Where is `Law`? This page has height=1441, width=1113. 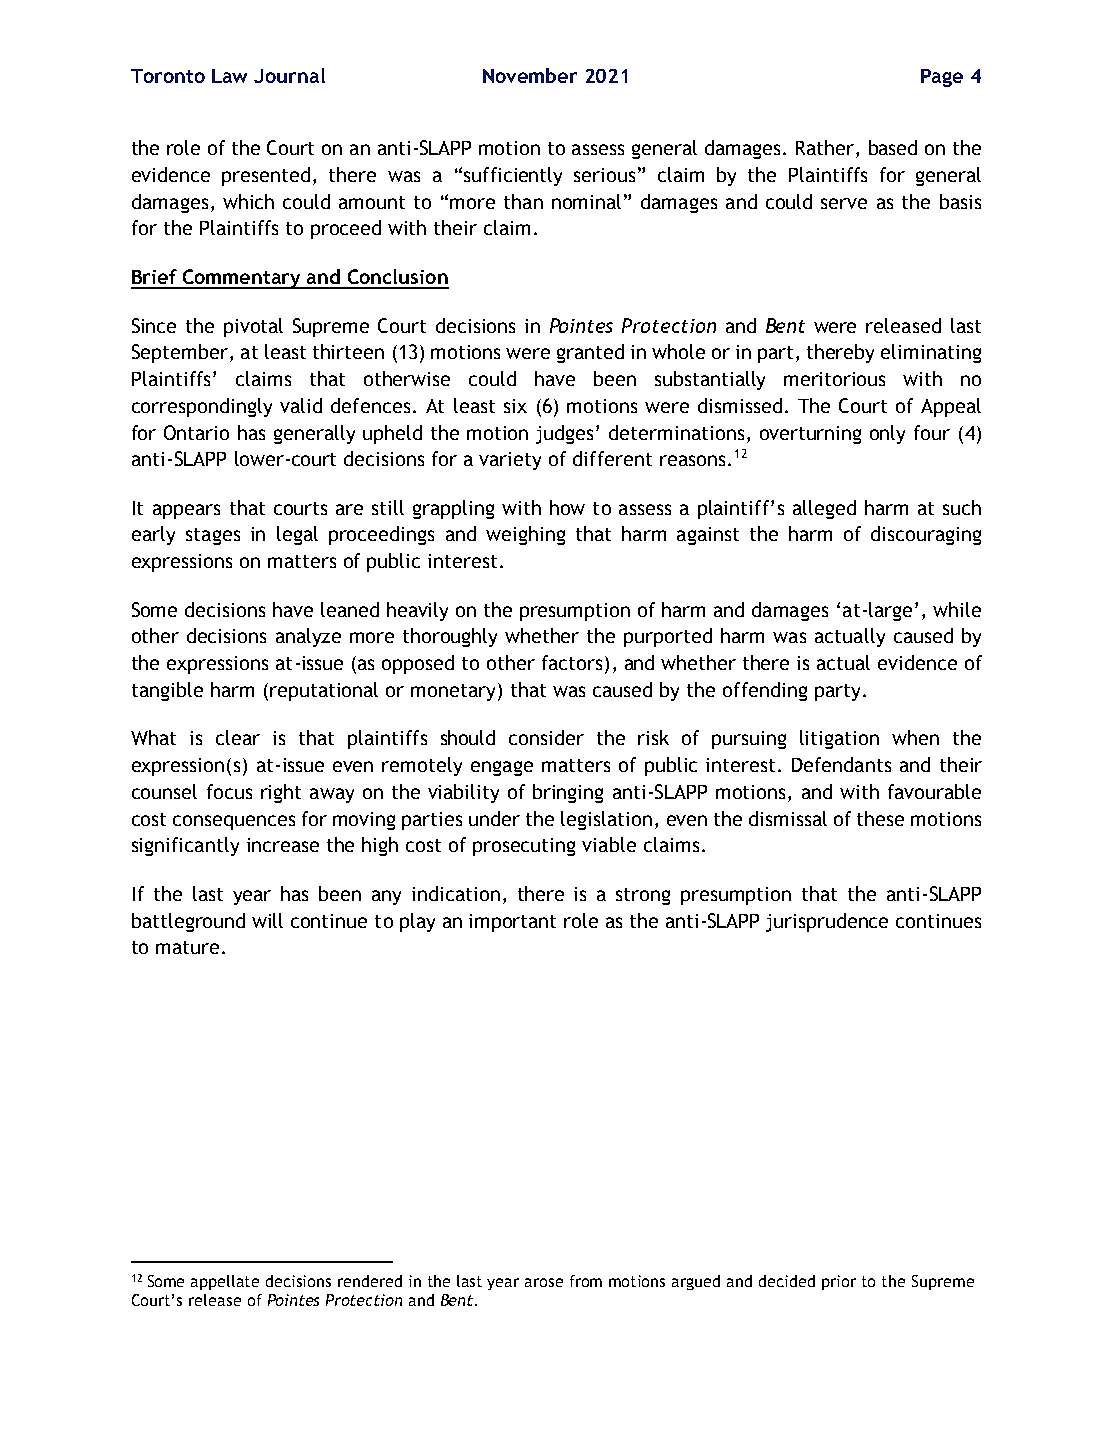 Law is located at coordinates (229, 76).
